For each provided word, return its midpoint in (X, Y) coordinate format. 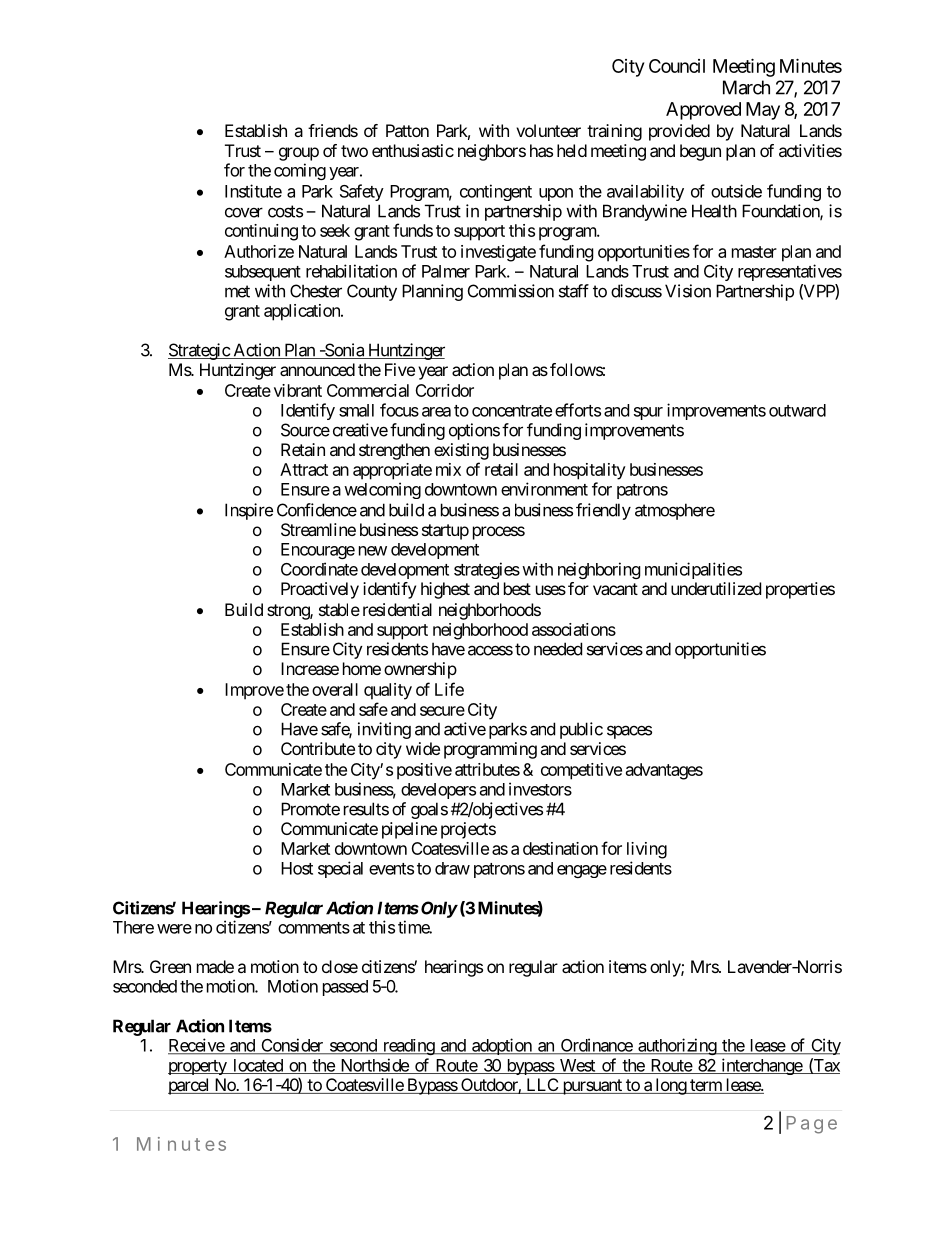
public (581, 730)
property (198, 1067)
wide (423, 748)
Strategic (199, 351)
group (299, 154)
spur (648, 413)
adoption (502, 1046)
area (436, 412)
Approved (703, 111)
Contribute (318, 748)
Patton (407, 130)
